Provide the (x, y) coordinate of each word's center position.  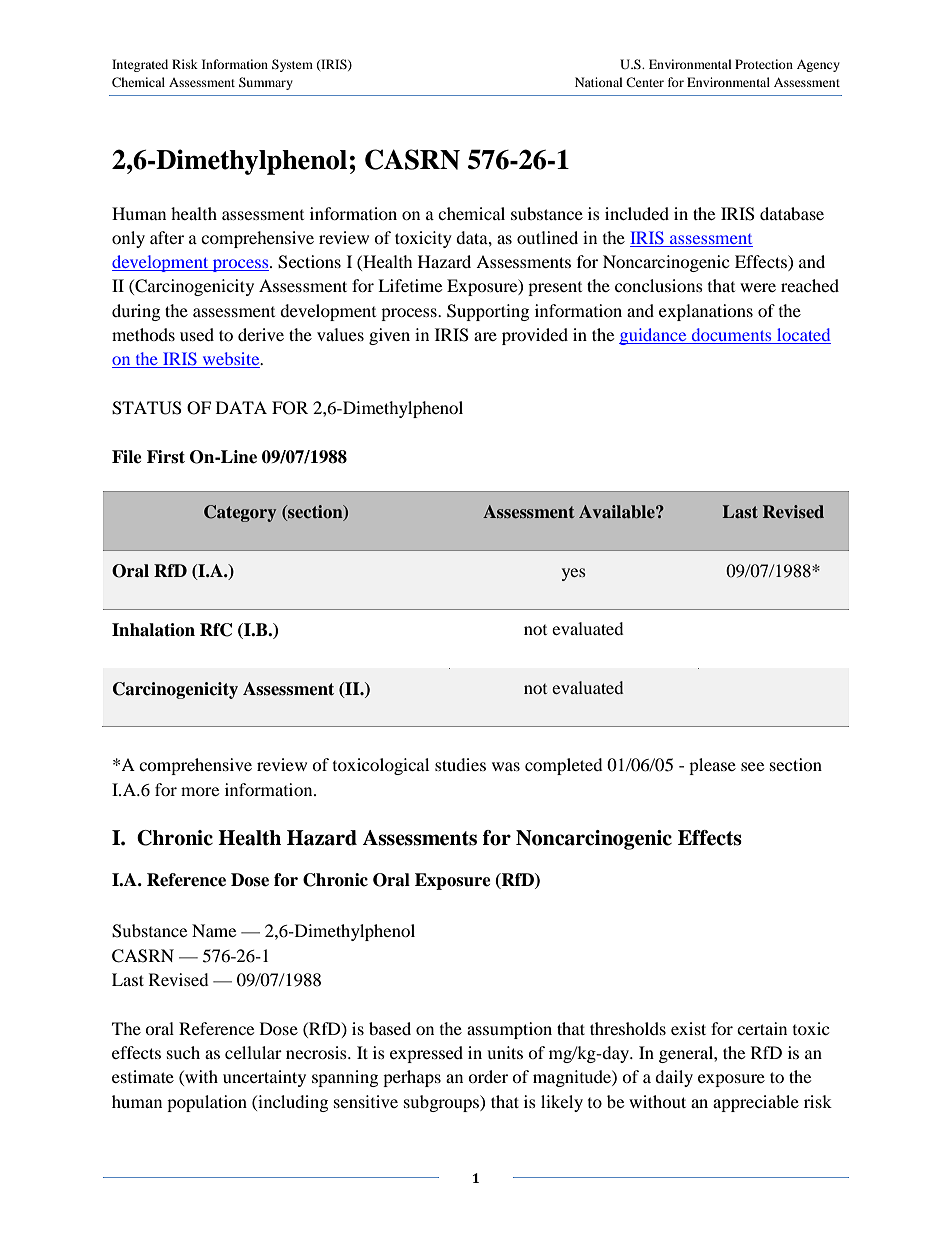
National (599, 82)
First (166, 457)
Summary (266, 83)
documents (731, 336)
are (485, 336)
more (200, 791)
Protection (764, 64)
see (752, 766)
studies (460, 764)
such (183, 1052)
